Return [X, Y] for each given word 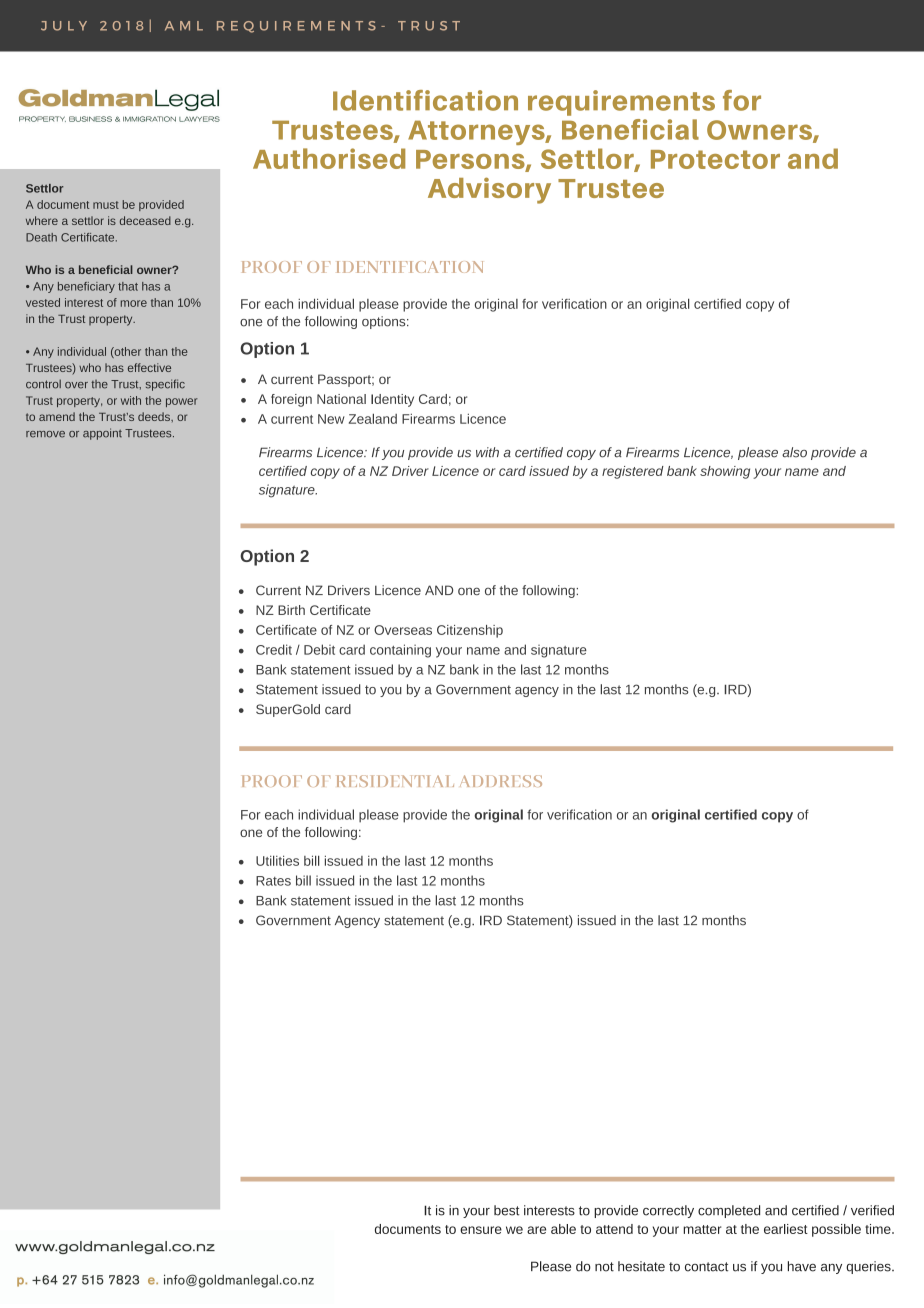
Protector [715, 159]
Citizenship [470, 631]
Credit [274, 649]
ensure [481, 1230]
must [106, 205]
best [507, 1210]
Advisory [489, 190]
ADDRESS [501, 781]
